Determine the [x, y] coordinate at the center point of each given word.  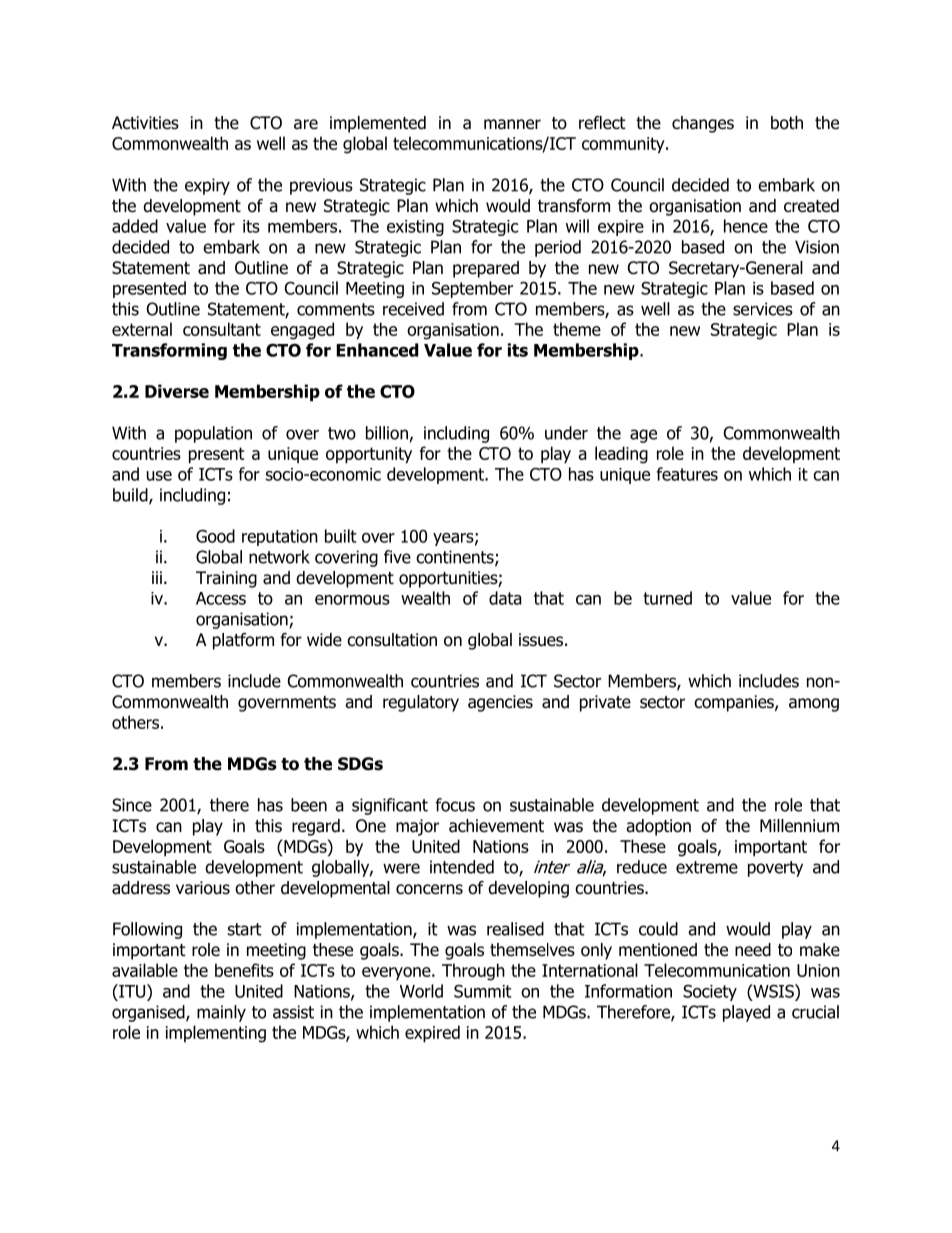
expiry [207, 186]
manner [512, 124]
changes [703, 124]
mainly [221, 1013]
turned [667, 598]
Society [710, 993]
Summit [483, 991]
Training [226, 579]
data [505, 598]
